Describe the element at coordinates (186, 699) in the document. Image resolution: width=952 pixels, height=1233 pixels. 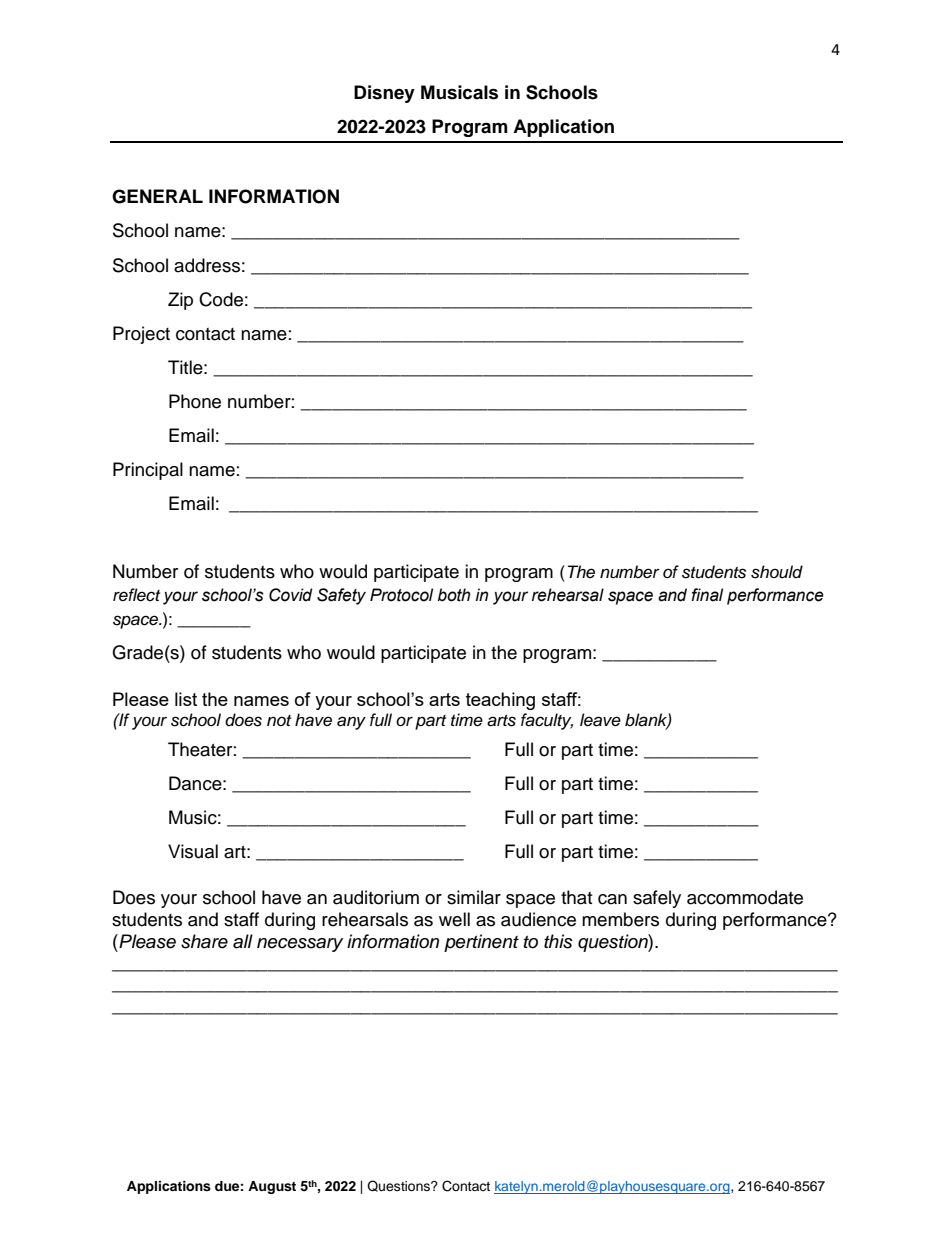
I see `list` at that location.
